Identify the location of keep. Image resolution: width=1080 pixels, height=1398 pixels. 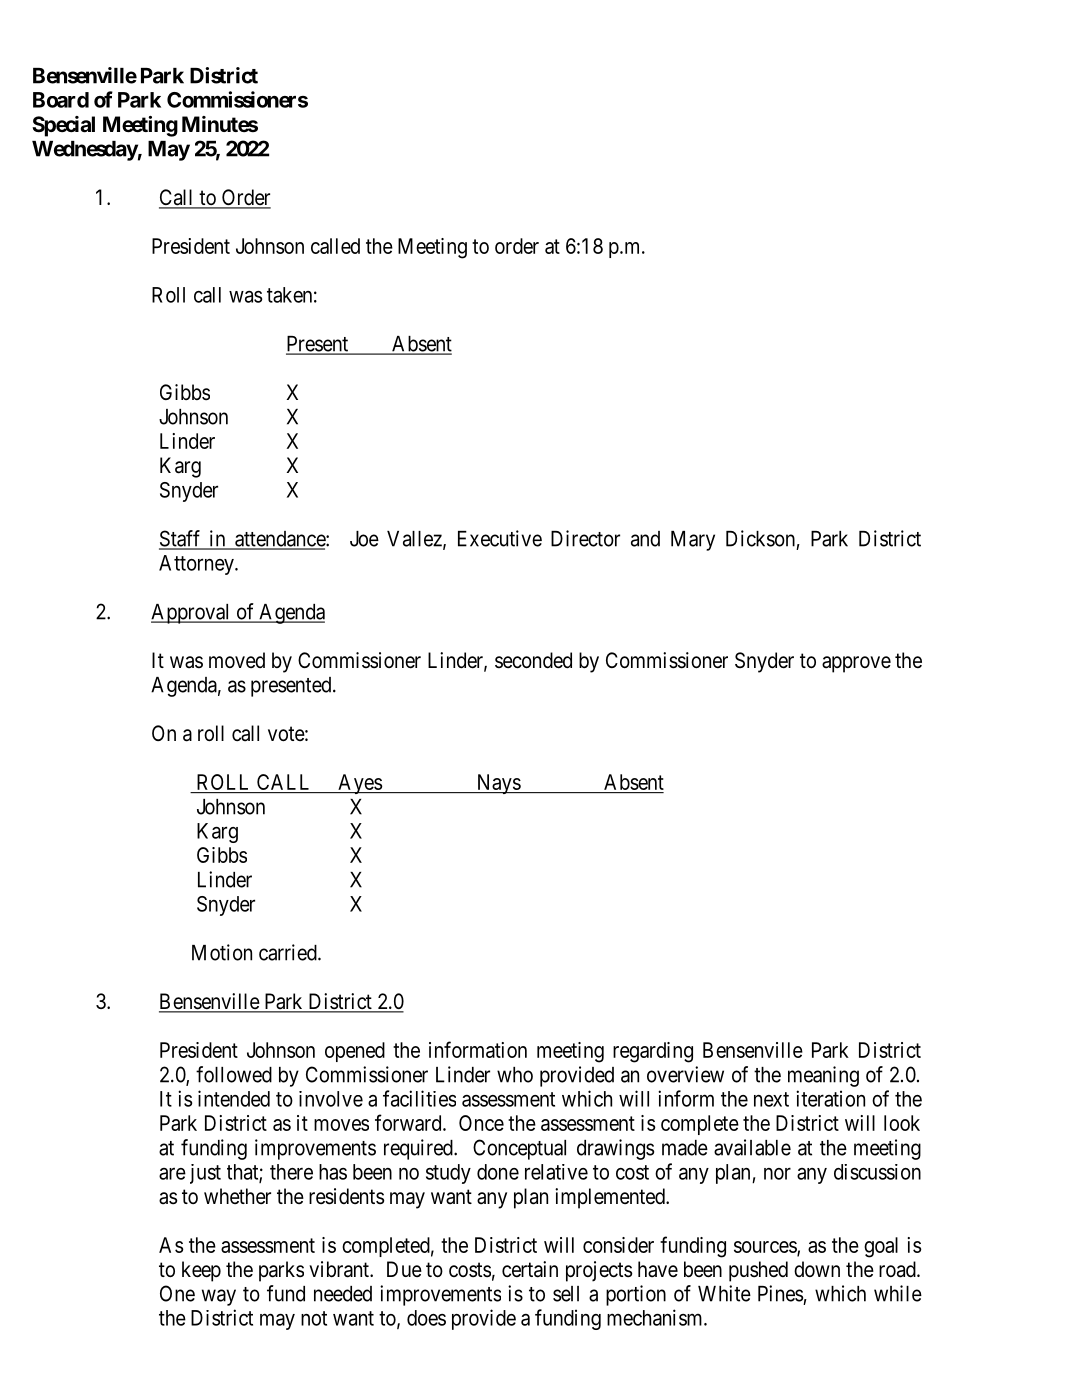
(201, 1271).
